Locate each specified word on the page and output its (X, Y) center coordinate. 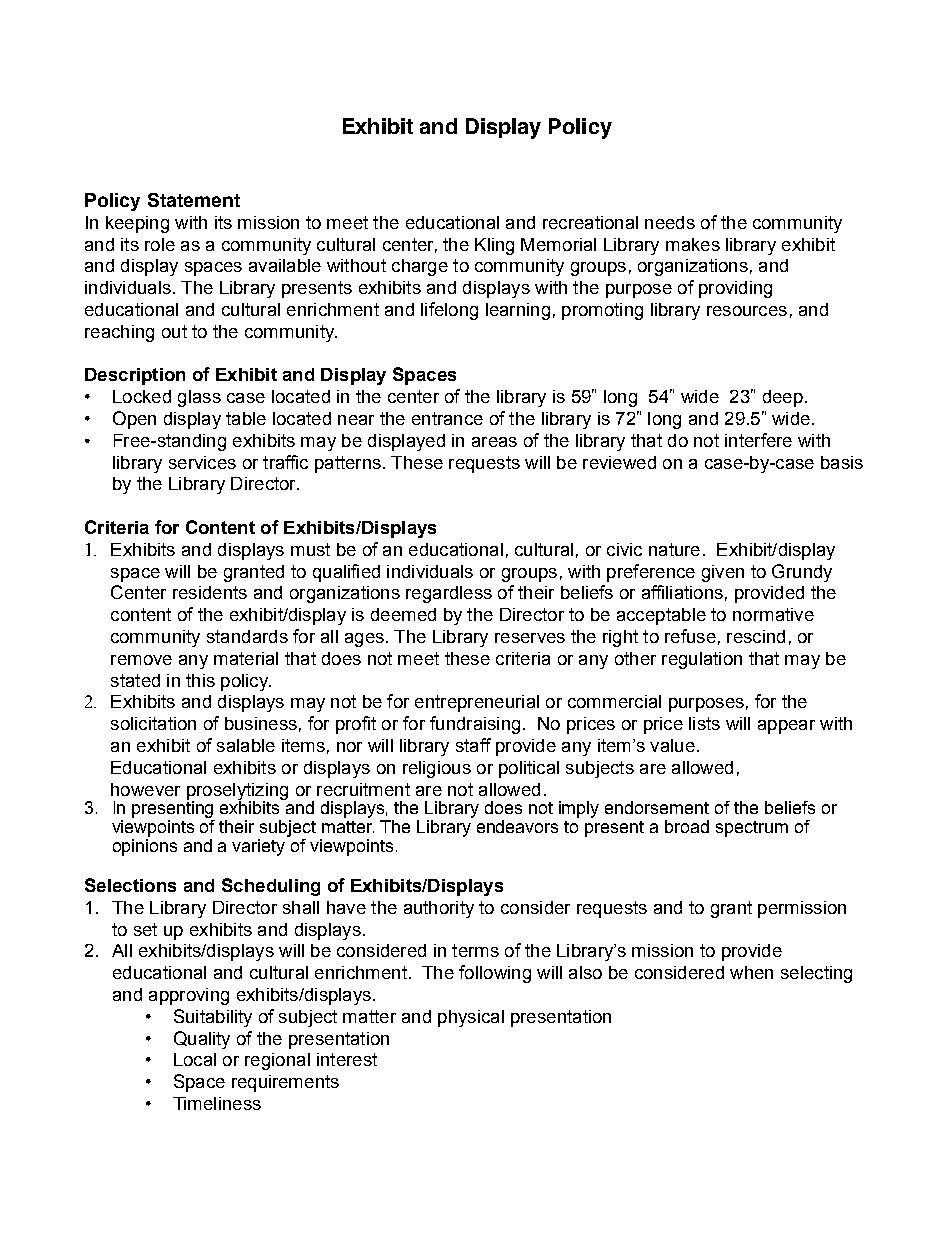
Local (195, 1059)
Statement (194, 200)
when (751, 972)
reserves (530, 638)
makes (693, 244)
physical (471, 1018)
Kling (494, 246)
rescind (756, 636)
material (246, 658)
